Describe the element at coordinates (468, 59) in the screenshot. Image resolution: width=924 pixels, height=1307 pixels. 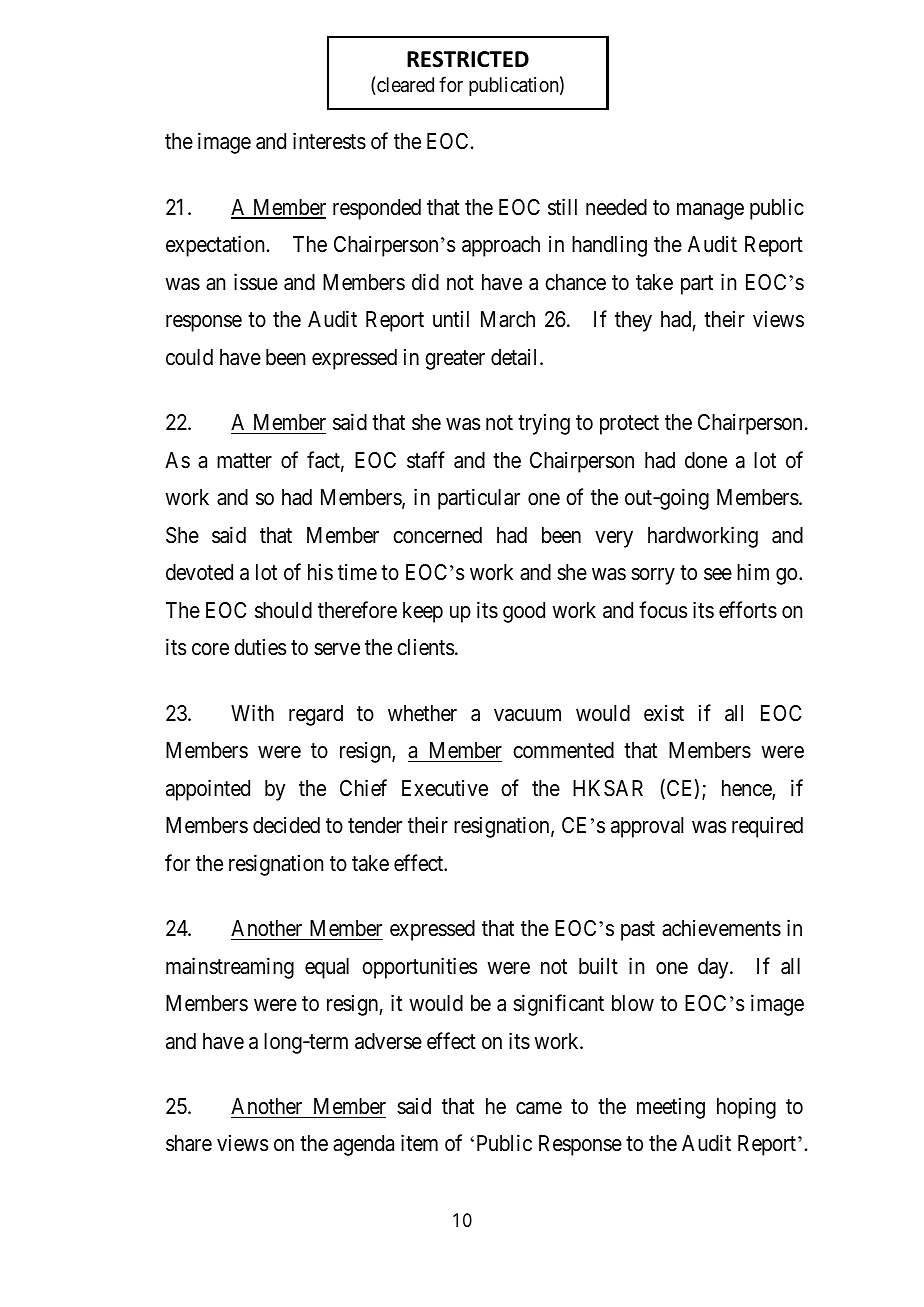
I see `RESTRICTED` at that location.
